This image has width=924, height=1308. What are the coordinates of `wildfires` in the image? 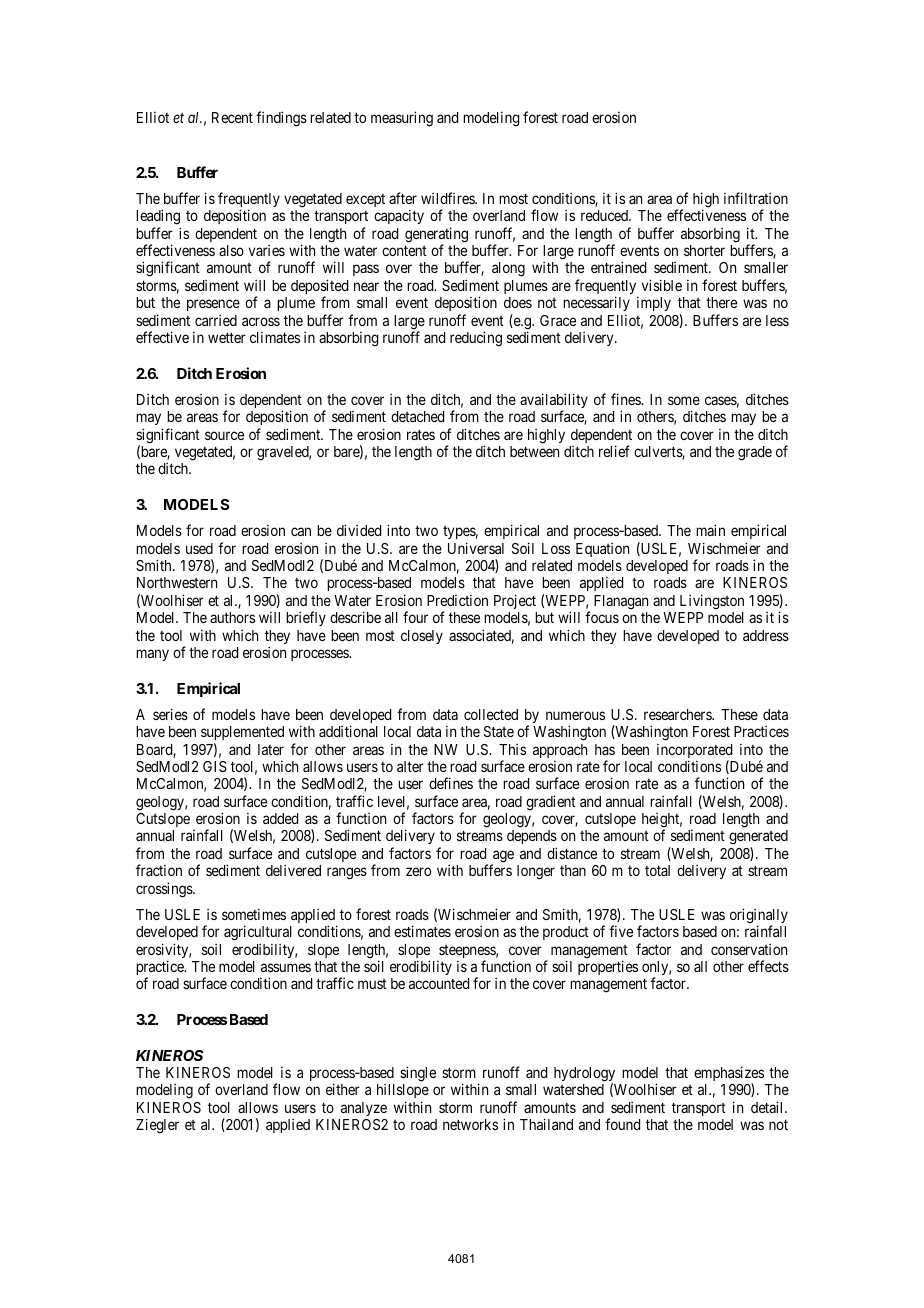 It's located at (448, 198).
